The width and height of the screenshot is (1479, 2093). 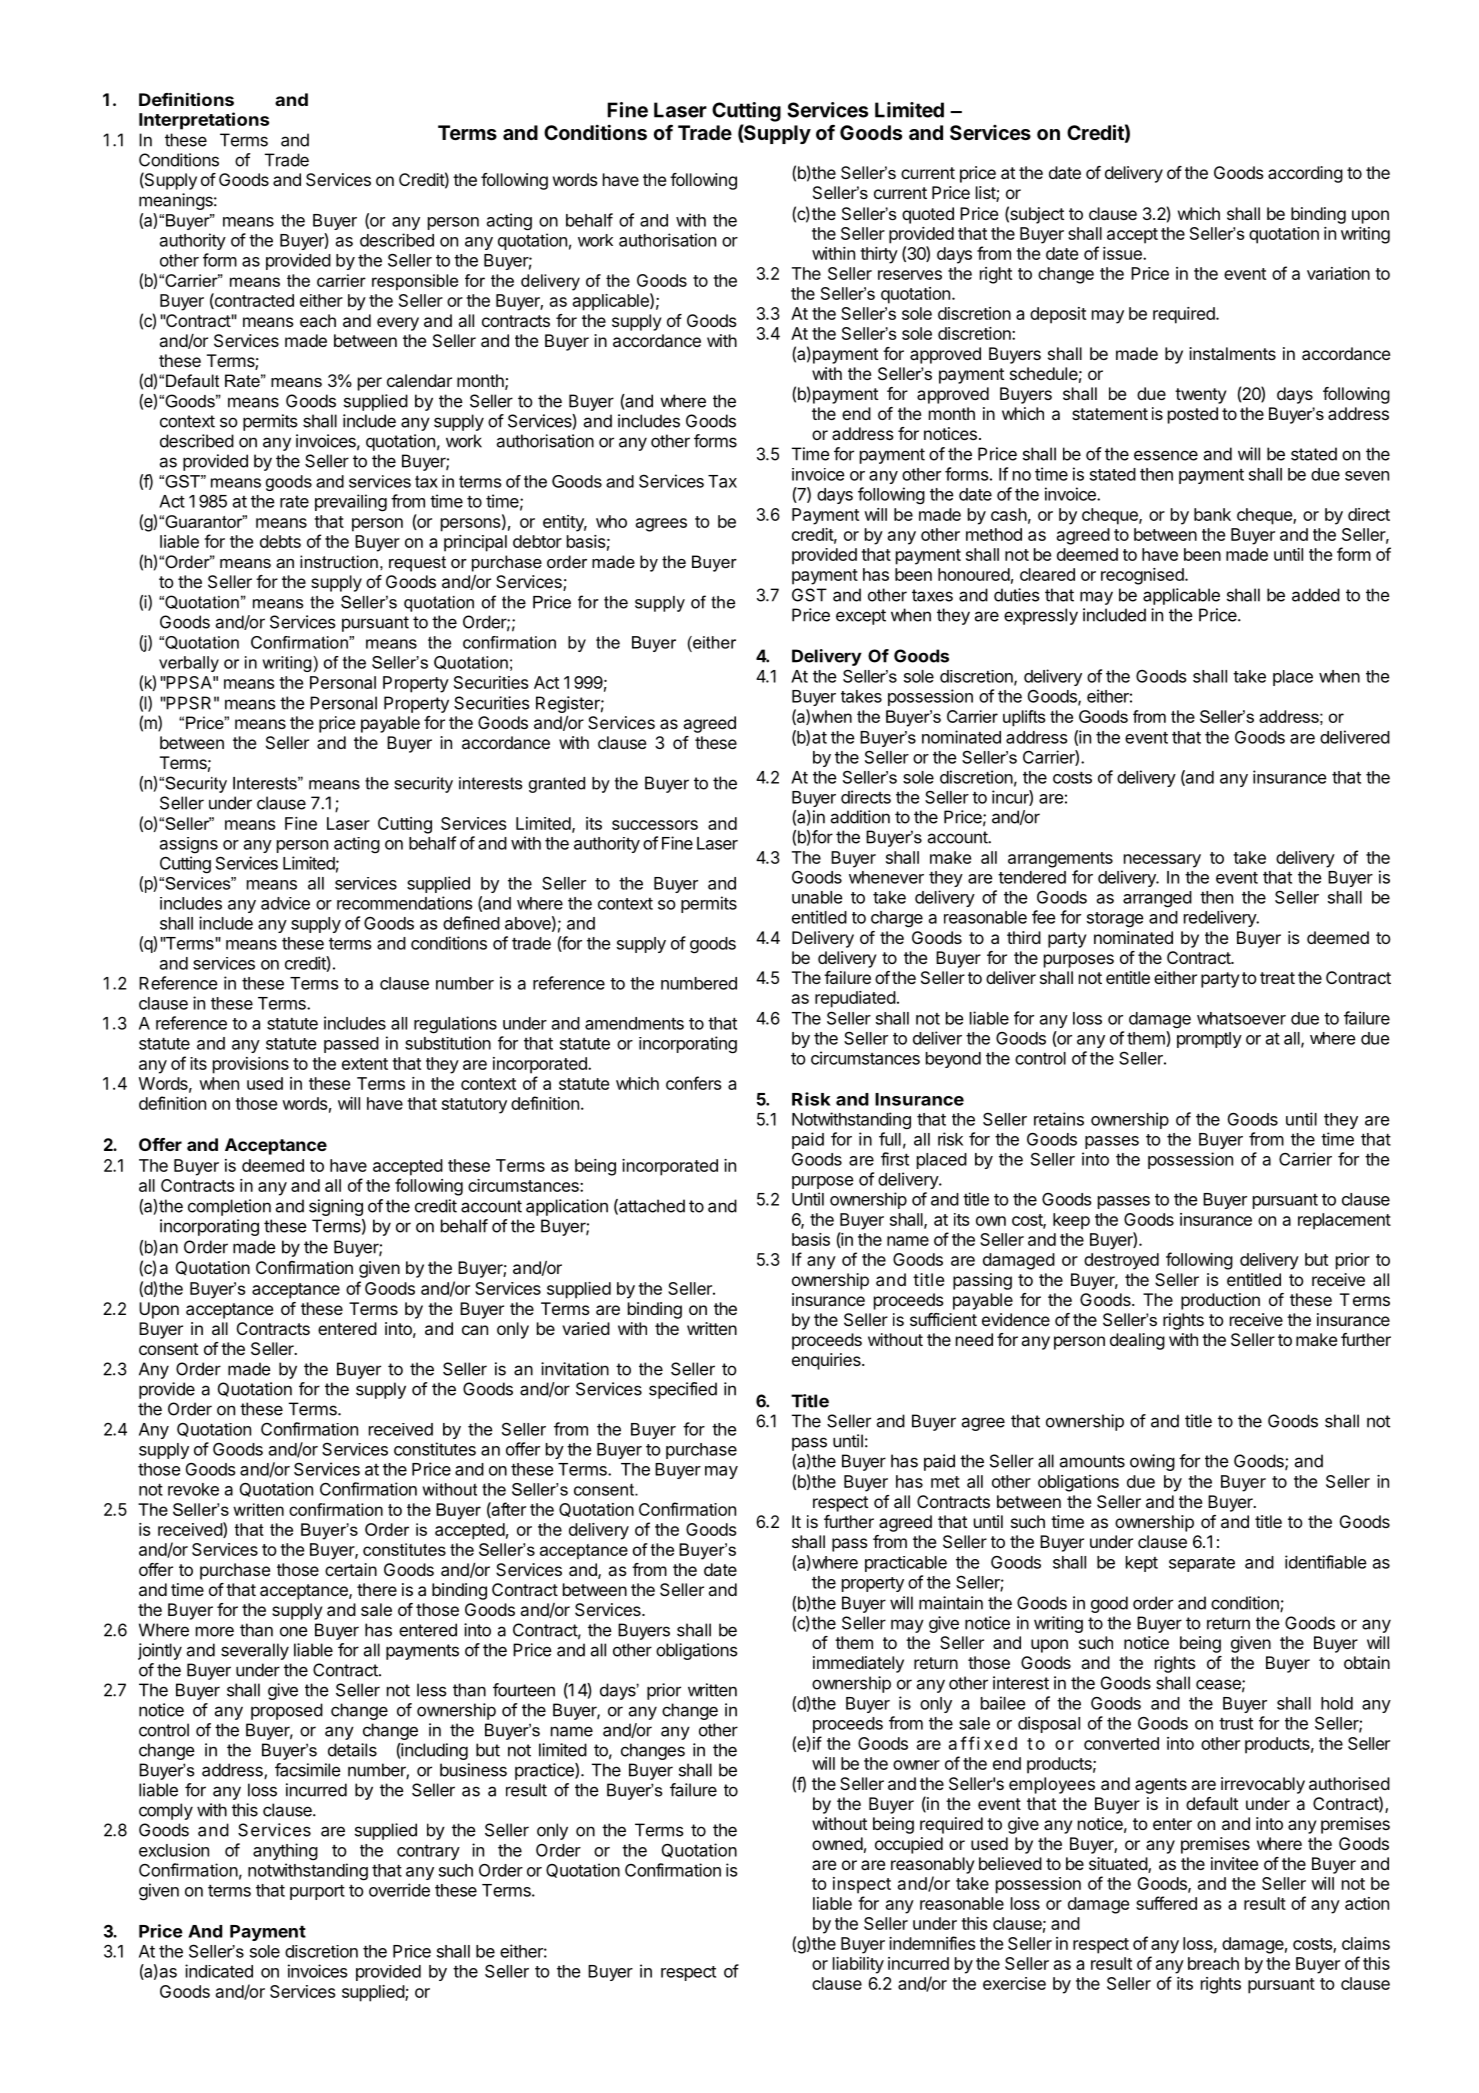 What do you see at coordinates (317, 1892) in the screenshot?
I see `purport` at bounding box center [317, 1892].
